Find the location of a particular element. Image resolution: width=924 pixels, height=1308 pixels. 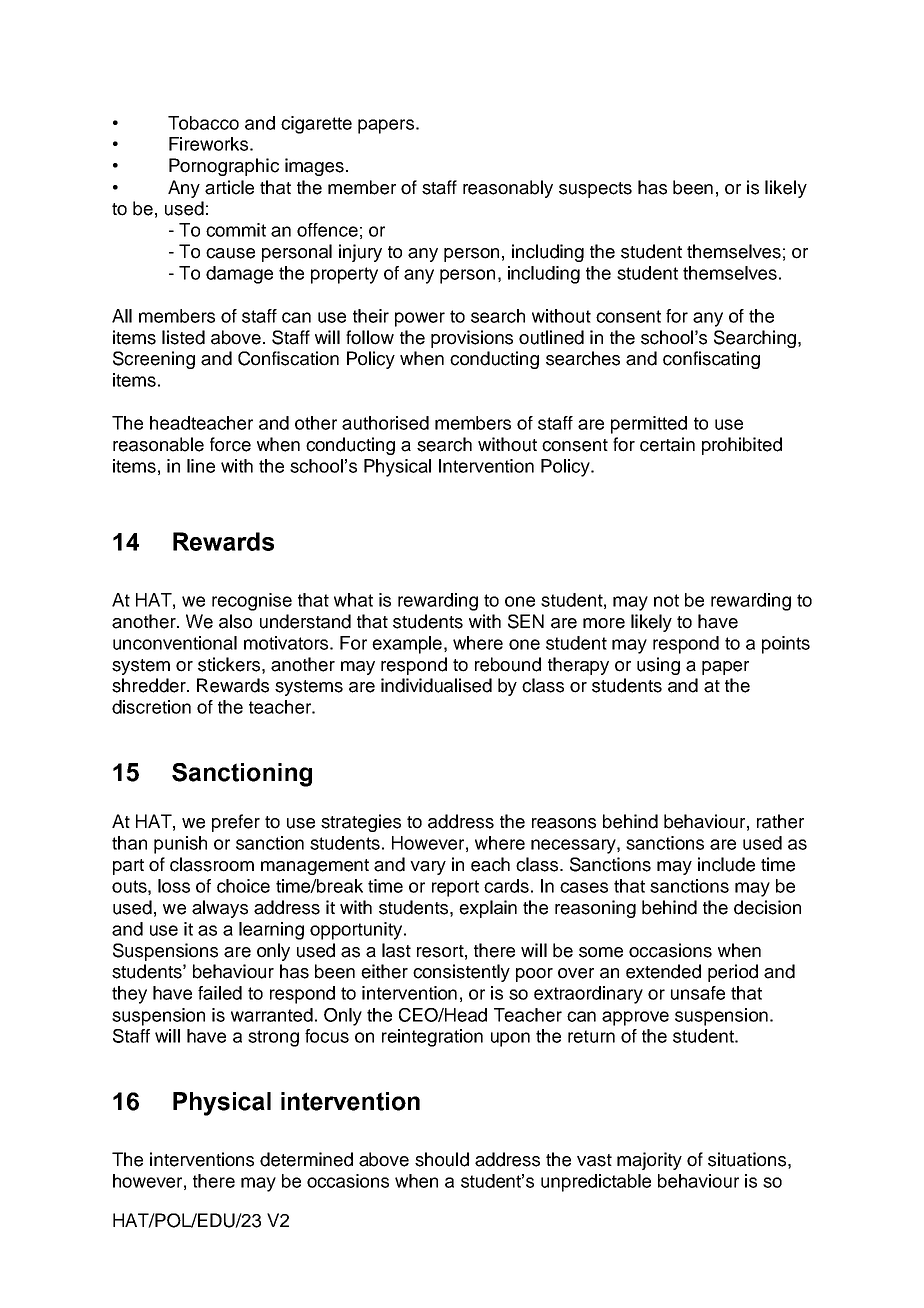

suspects is located at coordinates (595, 190).
